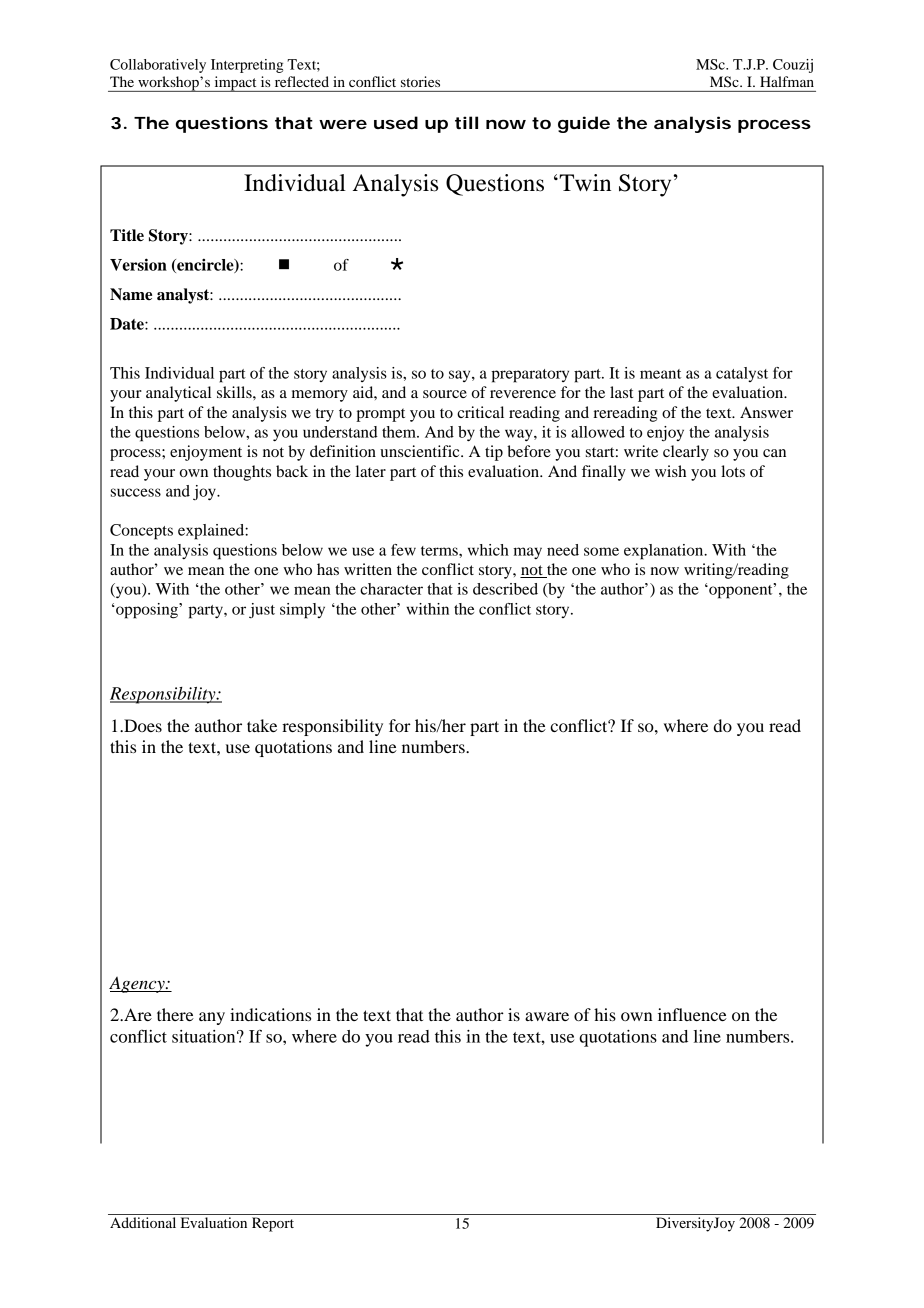  Describe the element at coordinates (584, 124) in the page. I see `guide` at that location.
